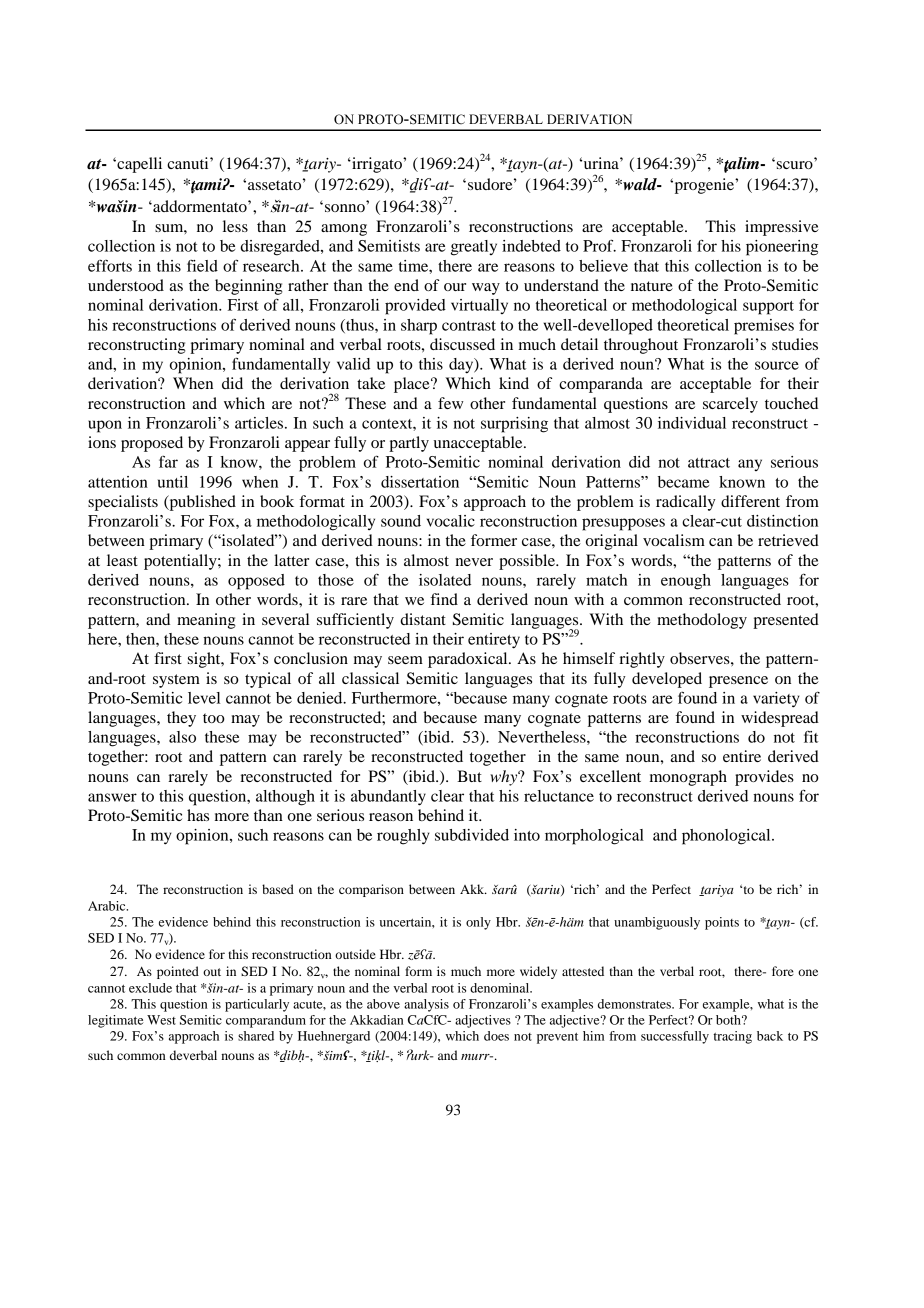  What do you see at coordinates (426, 1005) in the image?
I see `analysis` at bounding box center [426, 1005].
